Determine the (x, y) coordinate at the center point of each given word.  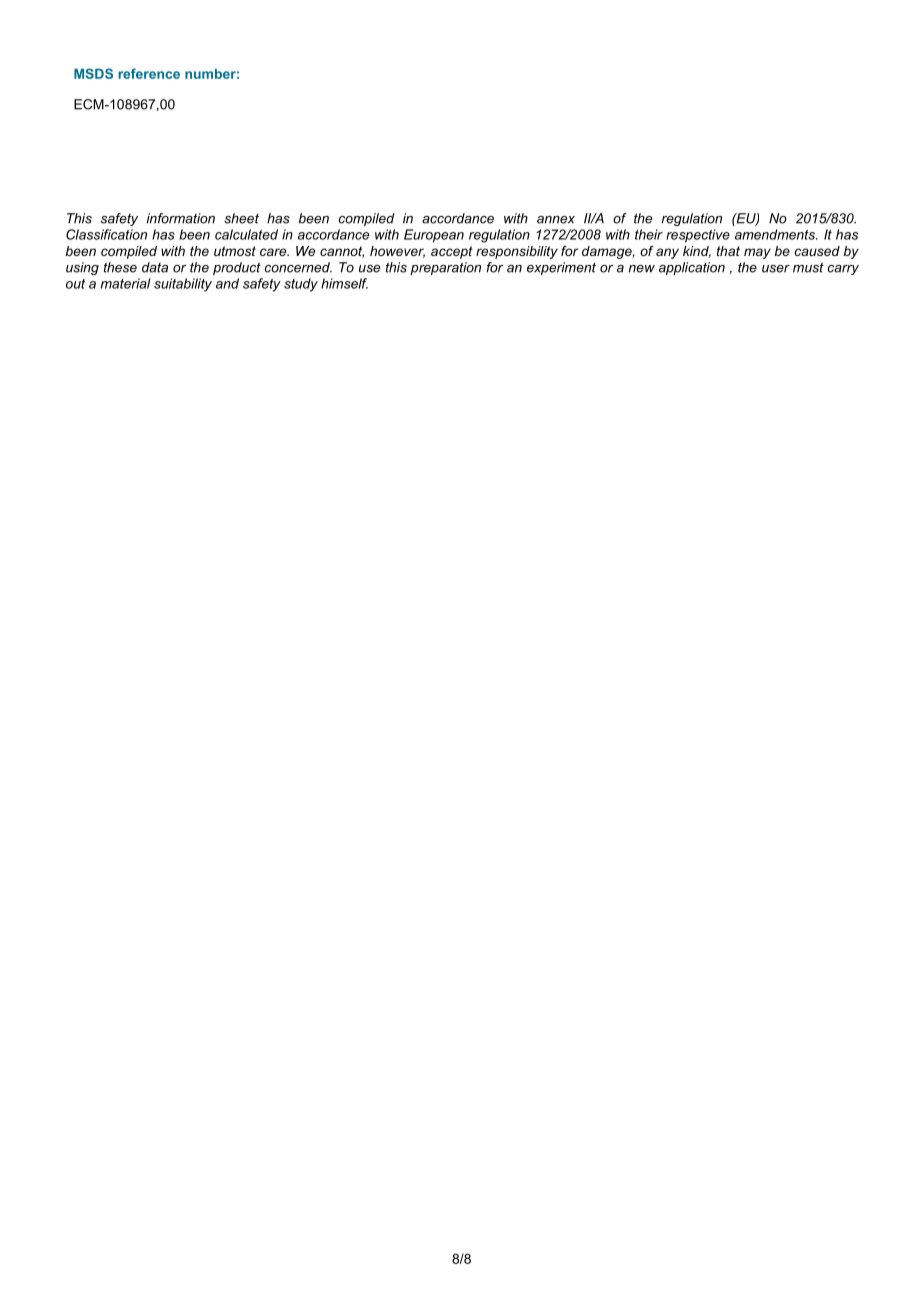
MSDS (93, 73)
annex (556, 220)
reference (149, 73)
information (181, 218)
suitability (183, 285)
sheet (241, 218)
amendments (776, 234)
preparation (445, 268)
